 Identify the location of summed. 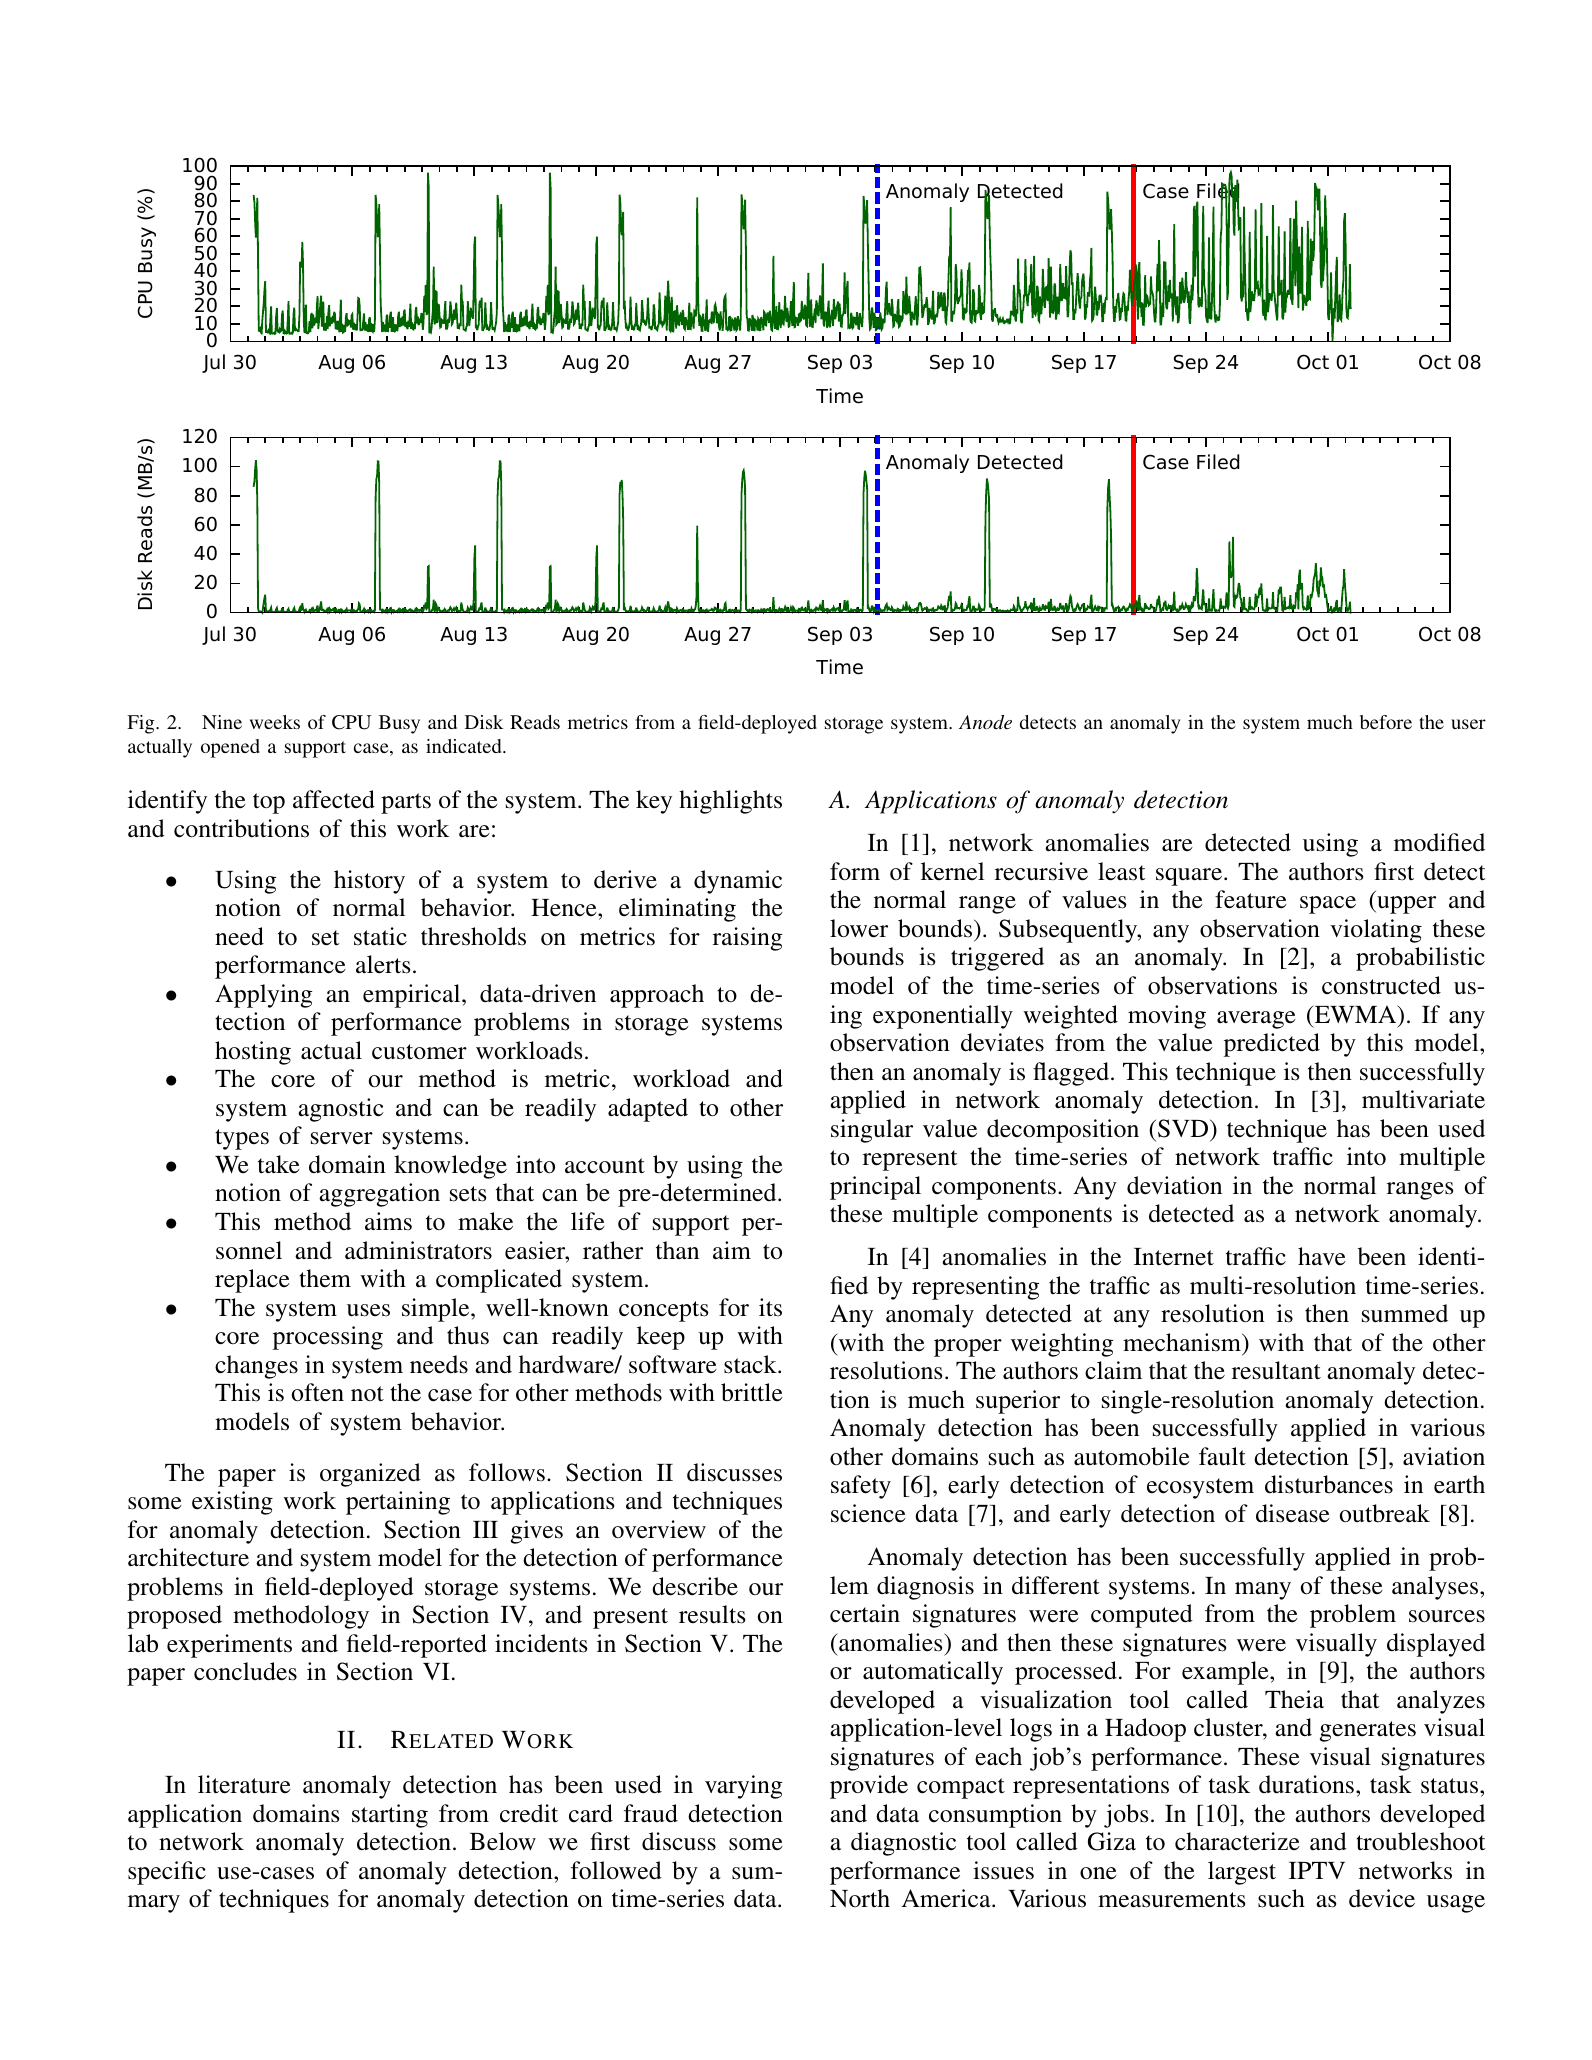
(1405, 1313).
